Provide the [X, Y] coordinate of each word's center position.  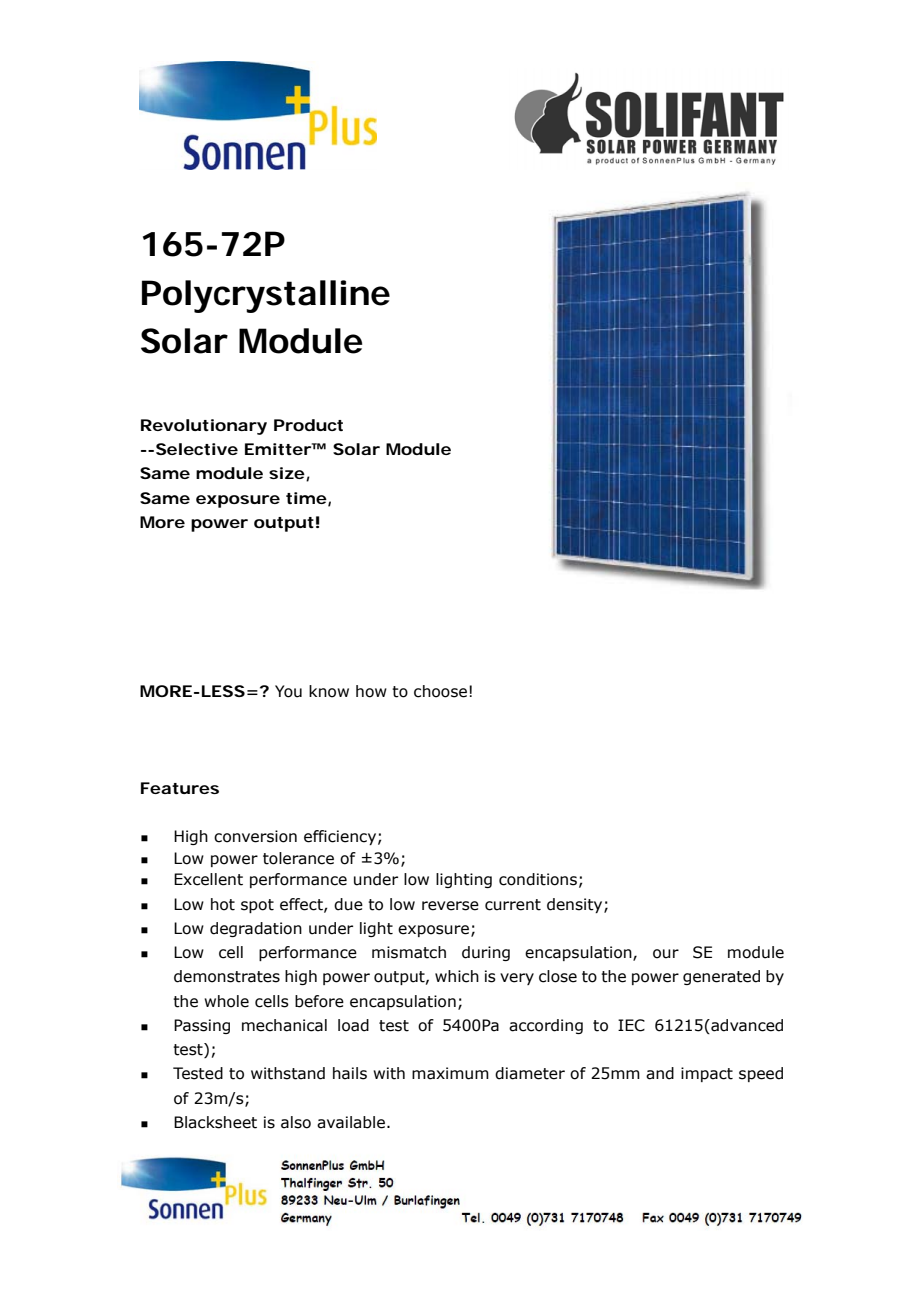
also [296, 1122]
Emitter [278, 449]
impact [707, 1074]
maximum [450, 1073]
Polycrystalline [266, 296]
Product [308, 425]
